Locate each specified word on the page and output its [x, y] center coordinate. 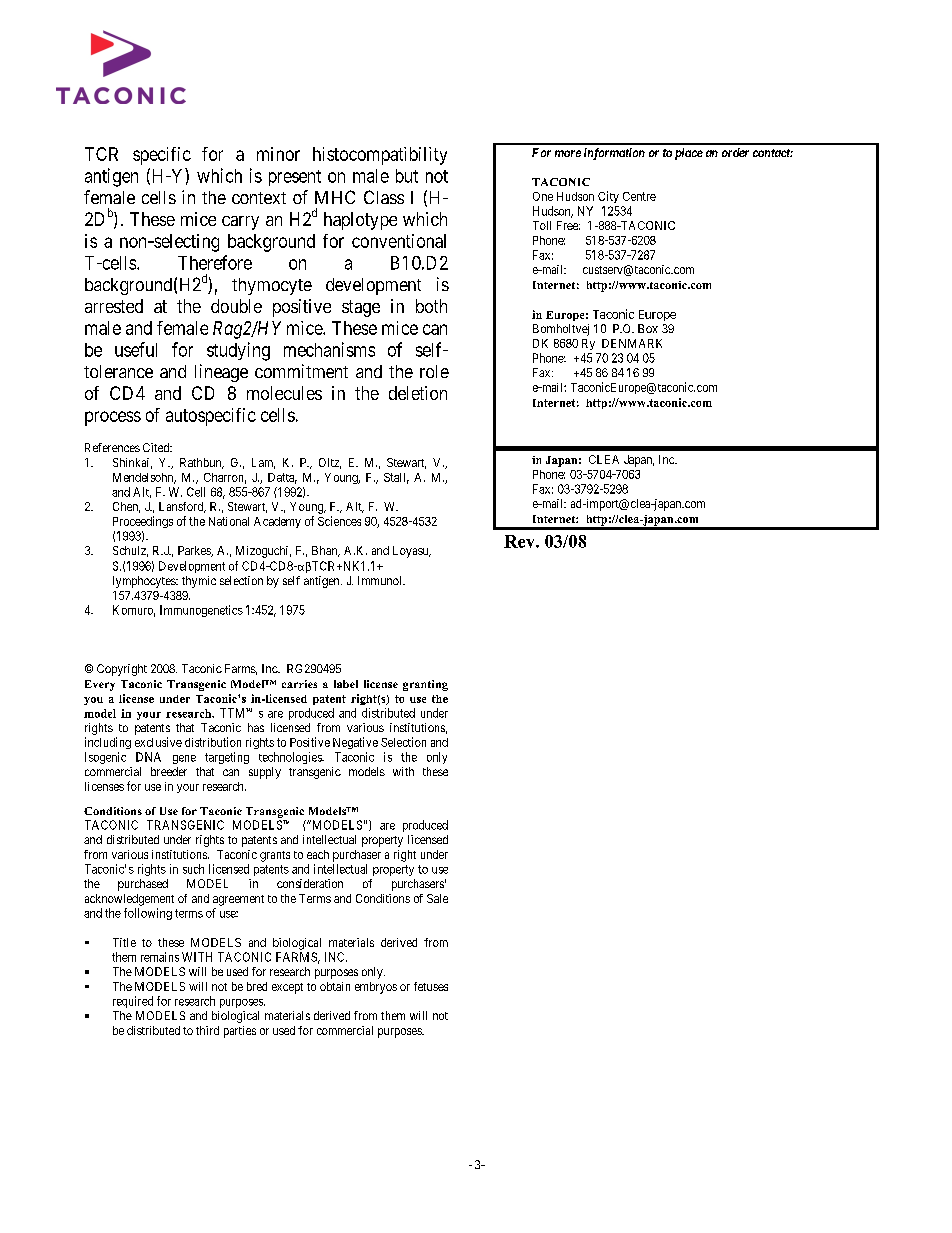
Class [384, 197]
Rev [520, 541]
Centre [639, 196]
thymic [199, 582]
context [259, 198]
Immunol [381, 580]
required [133, 1002]
